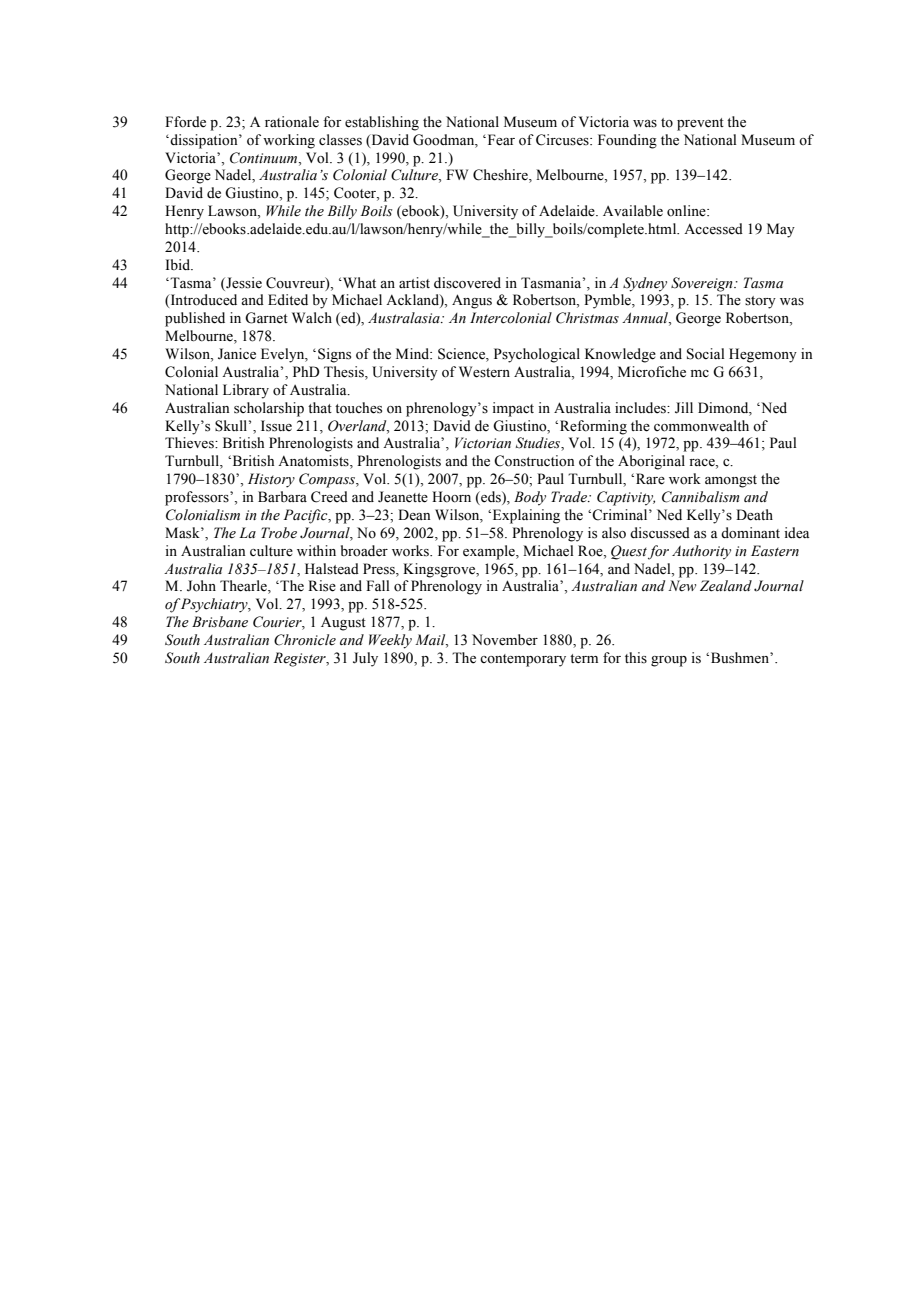 Image resolution: width=924 pixels, height=1308 pixels. What do you see at coordinates (500, 140) in the screenshot?
I see `Fear` at bounding box center [500, 140].
